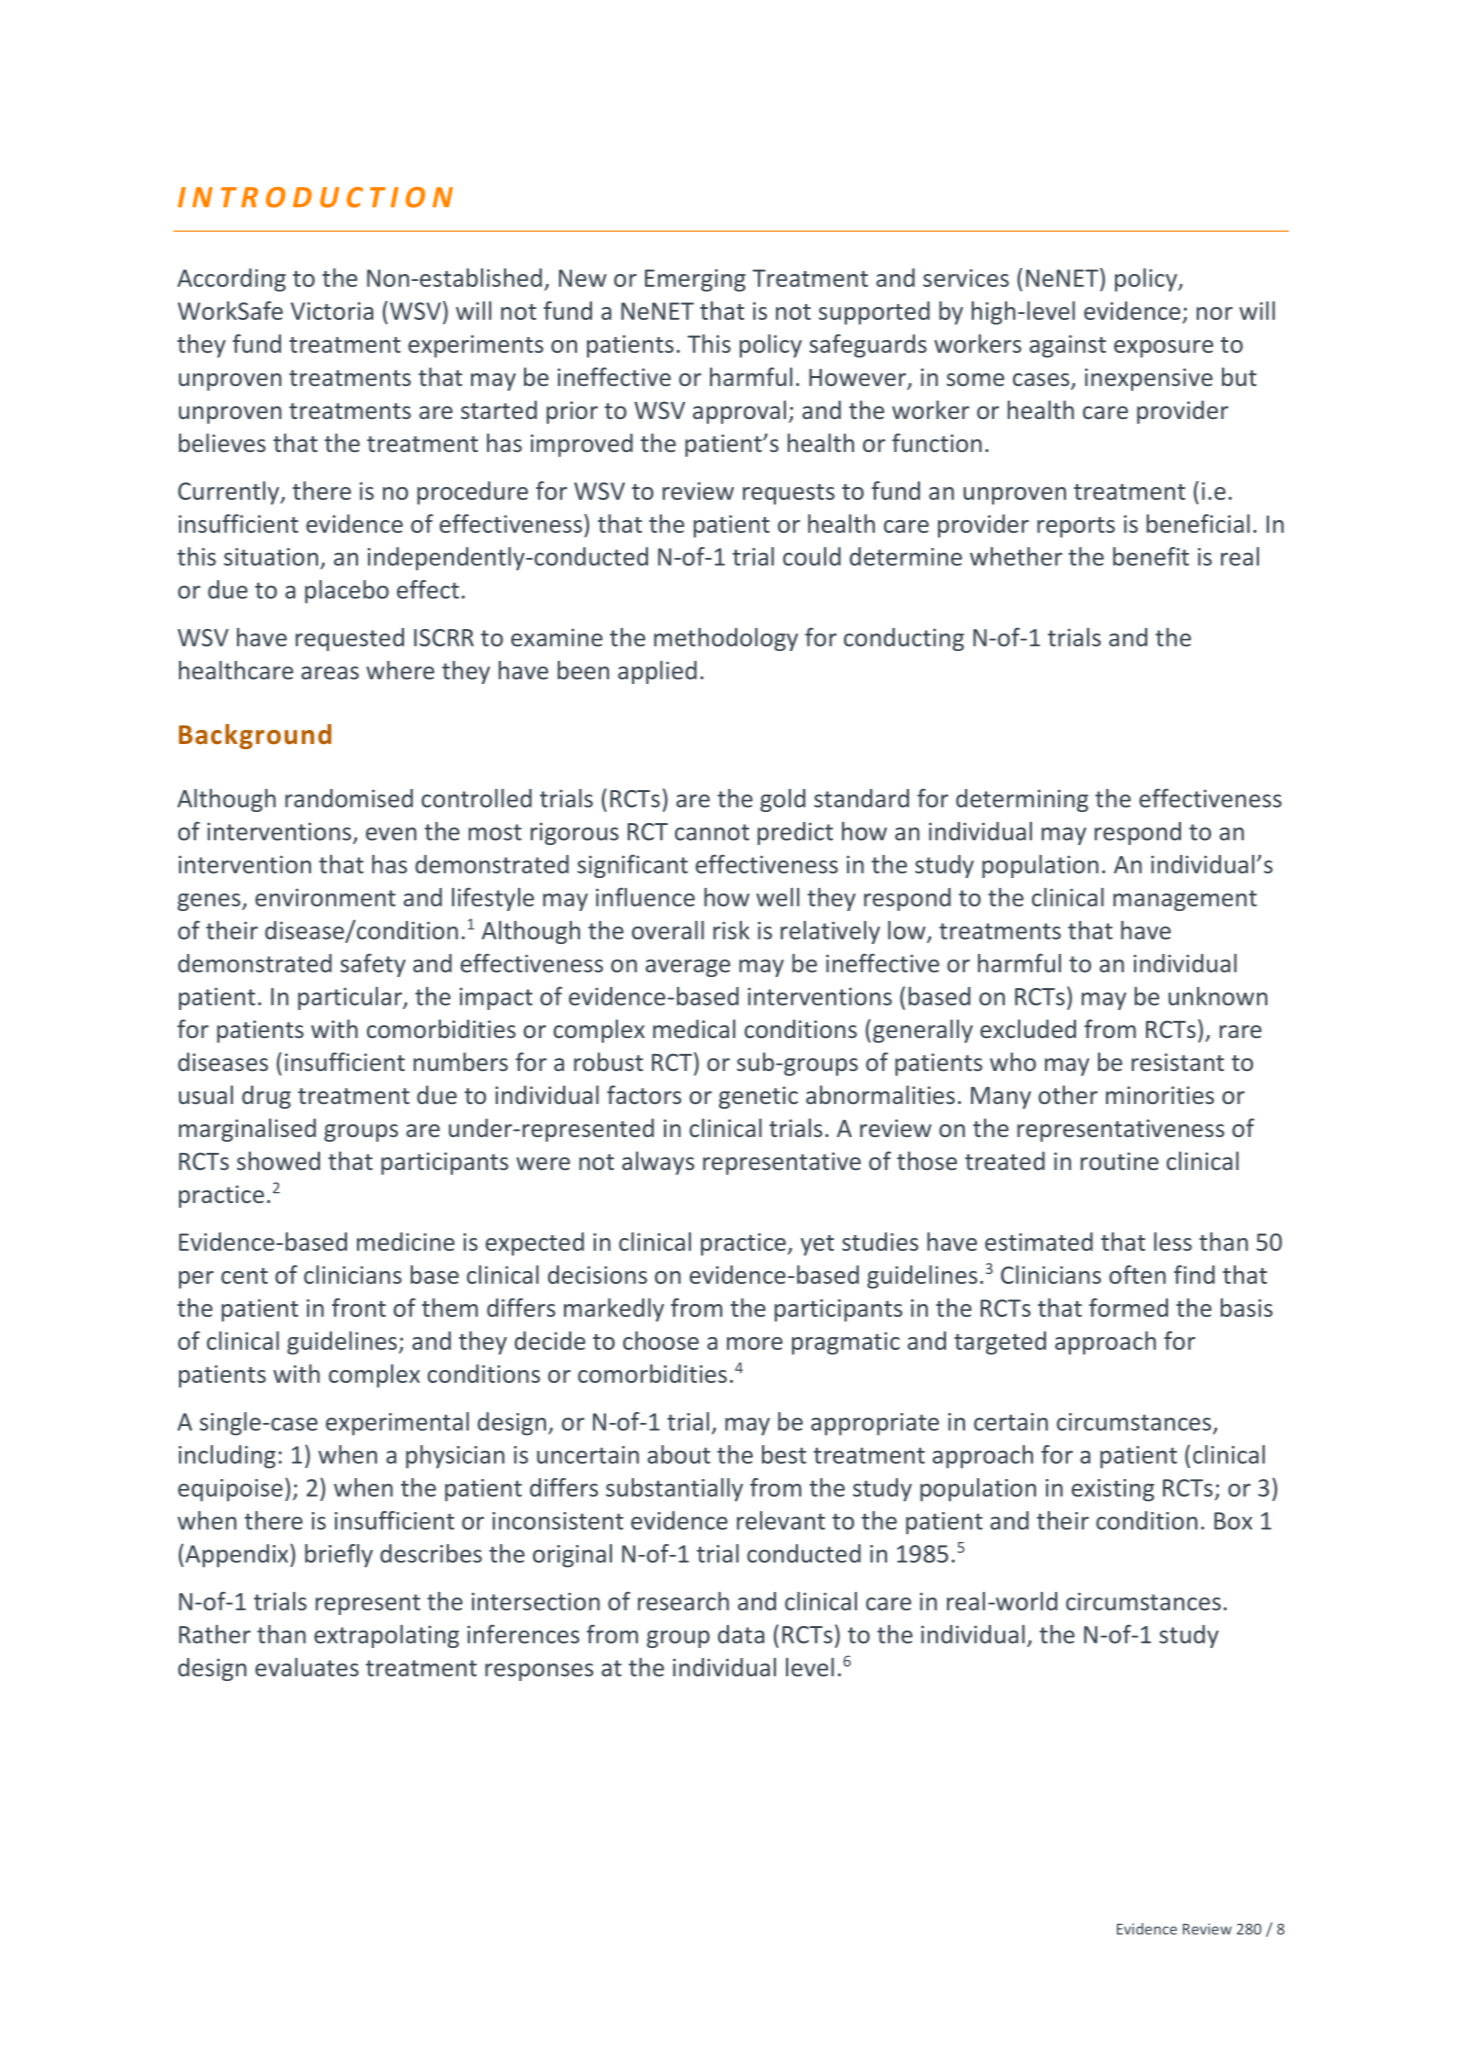 This document has width=1462, height=2068. I want to click on placebo, so click(347, 592).
